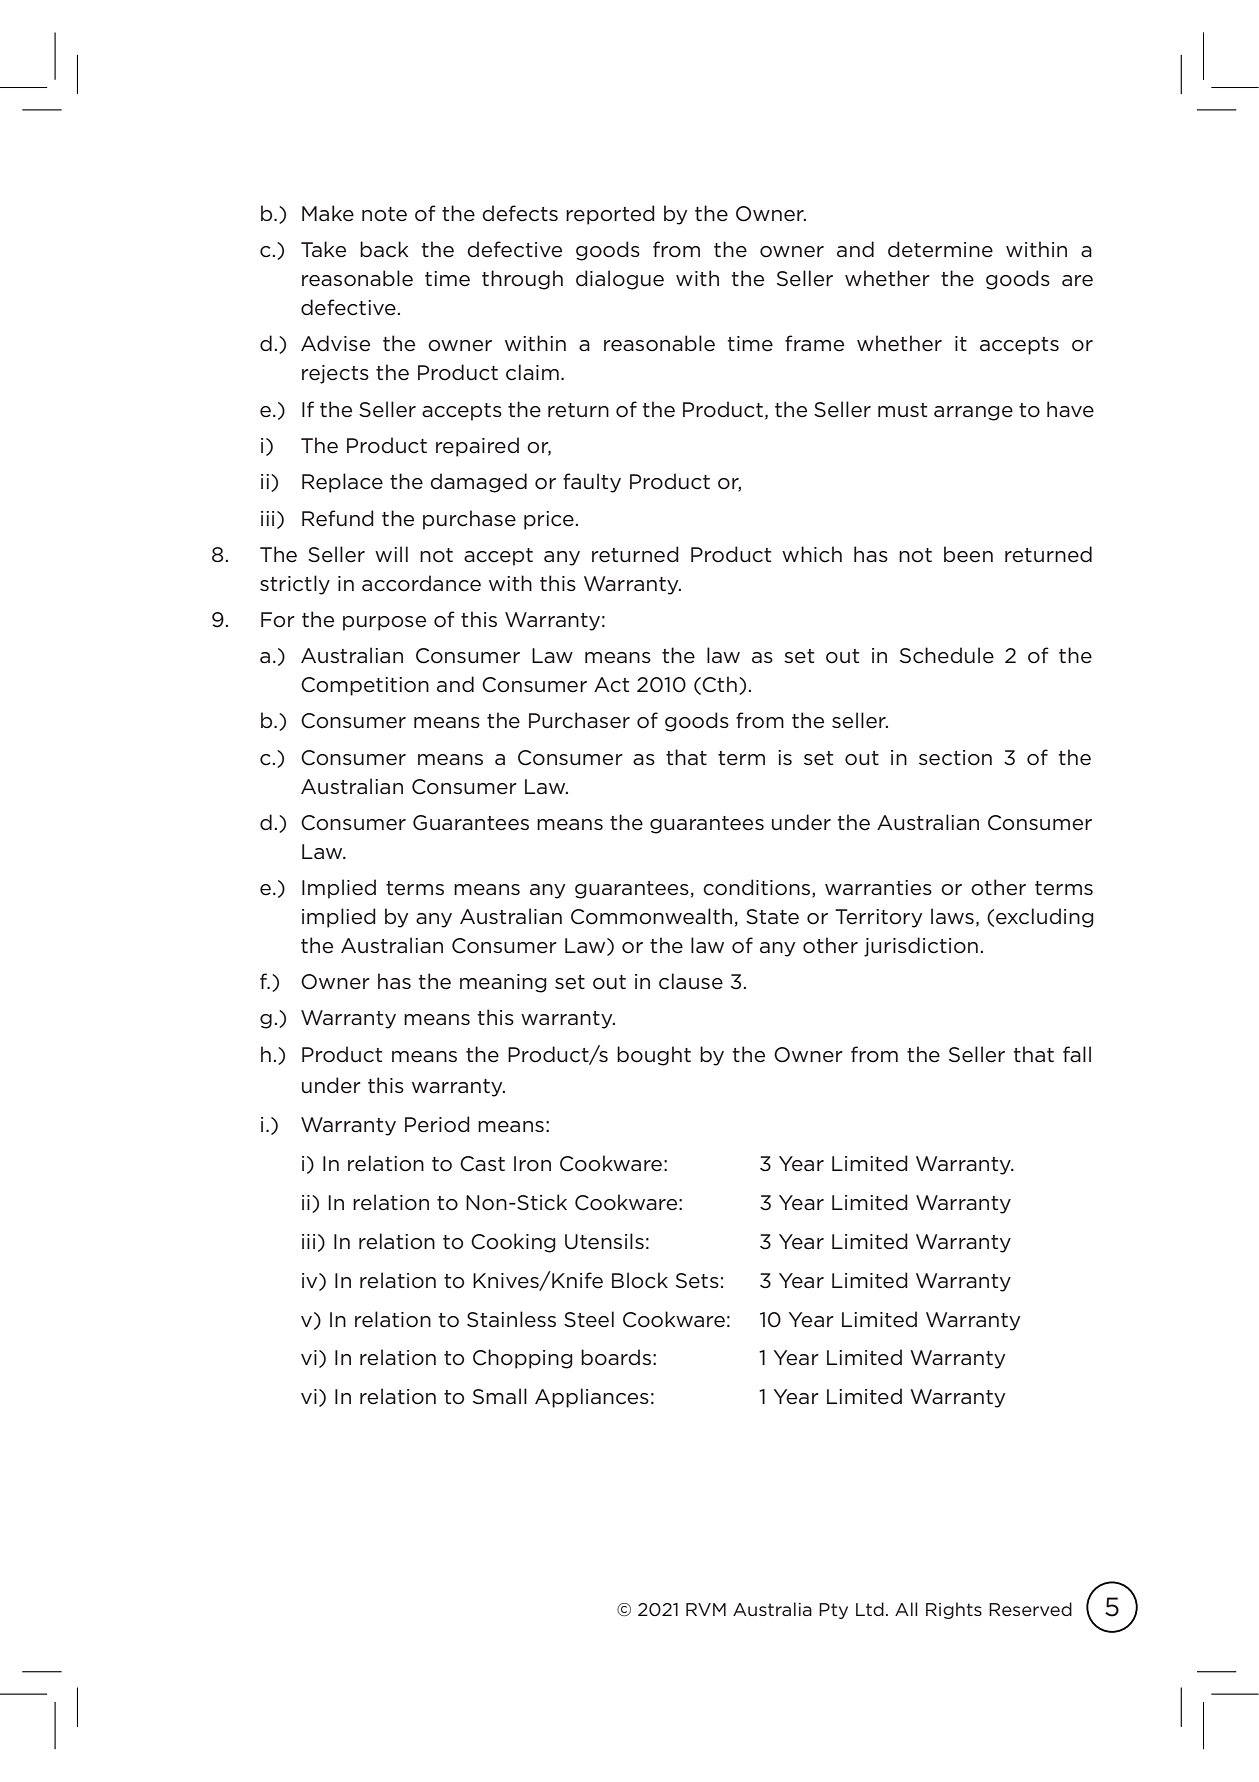 The height and width of the image is (1782, 1259). I want to click on dialogue, so click(620, 280).
